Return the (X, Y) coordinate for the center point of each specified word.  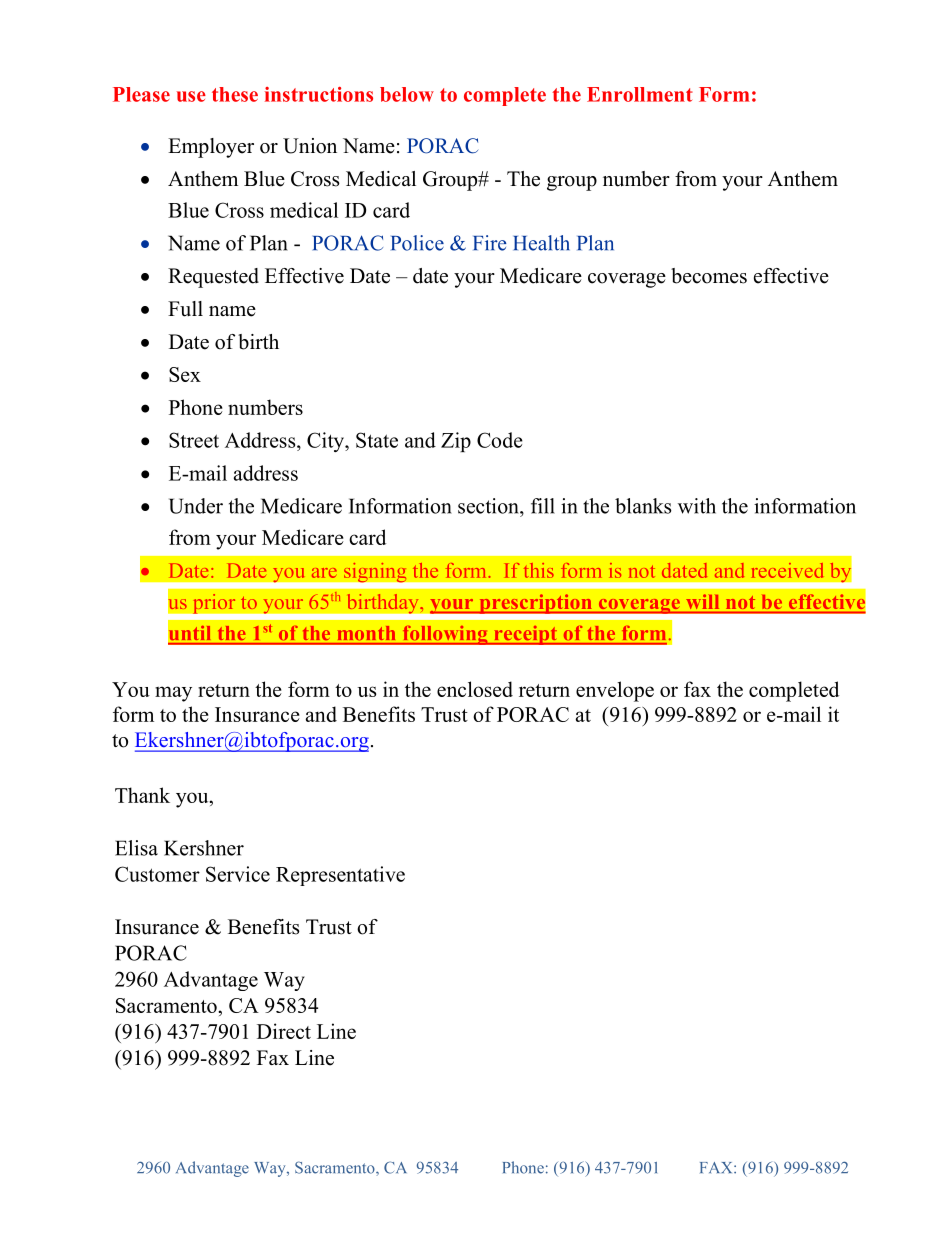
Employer (211, 148)
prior (214, 603)
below (407, 94)
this (539, 570)
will (703, 601)
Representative (340, 876)
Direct (284, 1031)
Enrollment (640, 94)
